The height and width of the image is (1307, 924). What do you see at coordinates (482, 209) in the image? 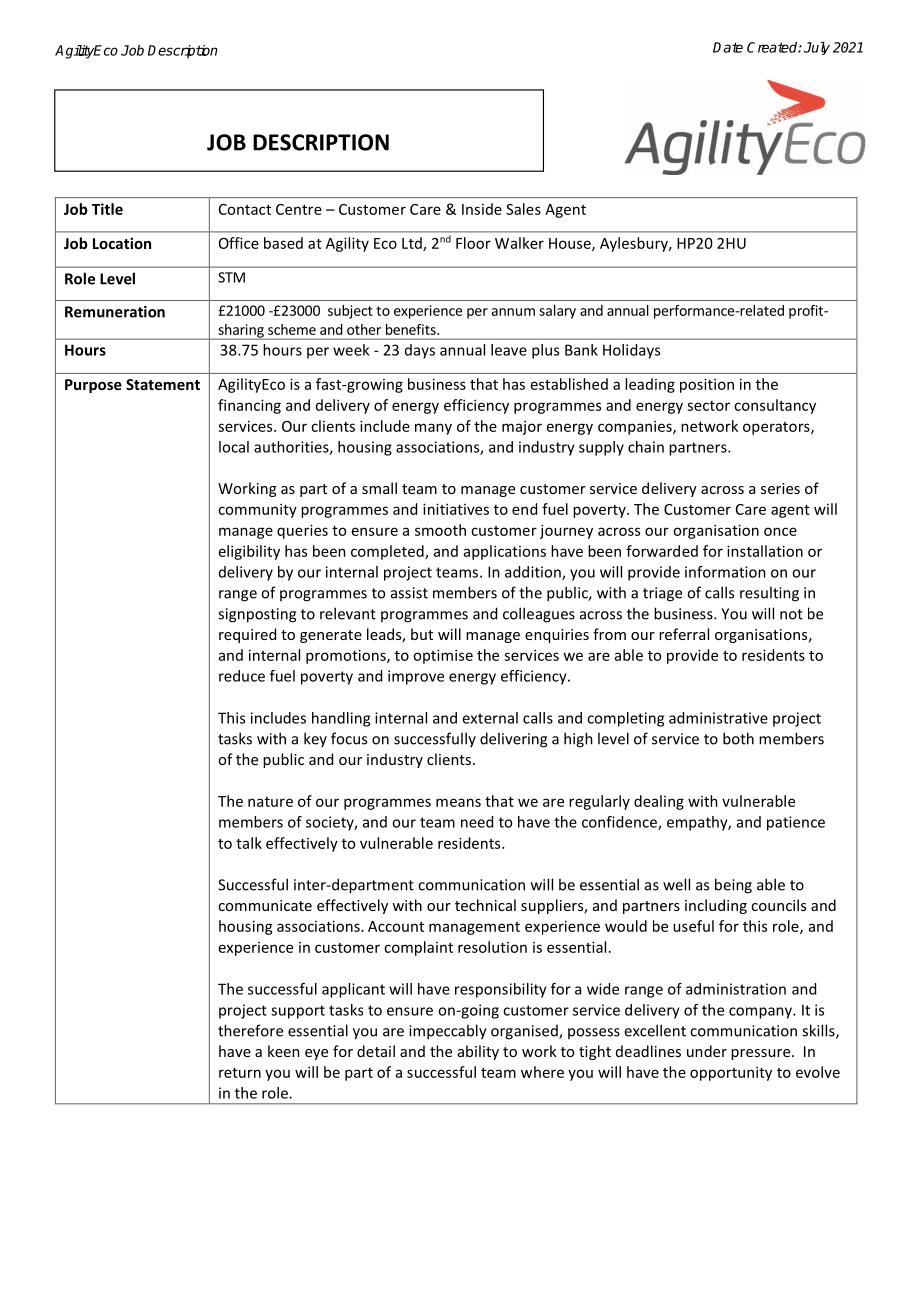
I see `Inside` at bounding box center [482, 209].
